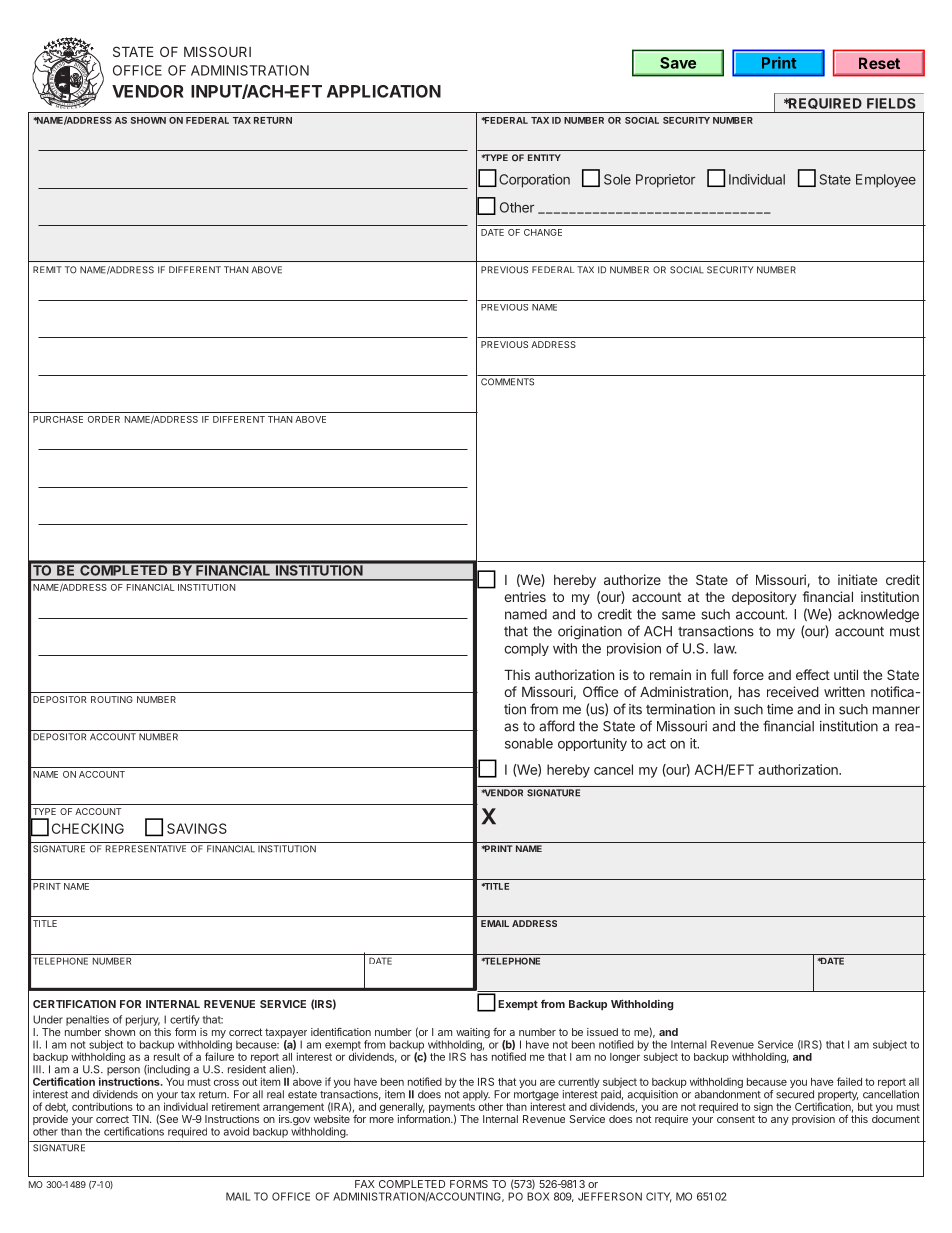  What do you see at coordinates (891, 103) in the document?
I see `FIELDS` at bounding box center [891, 103].
